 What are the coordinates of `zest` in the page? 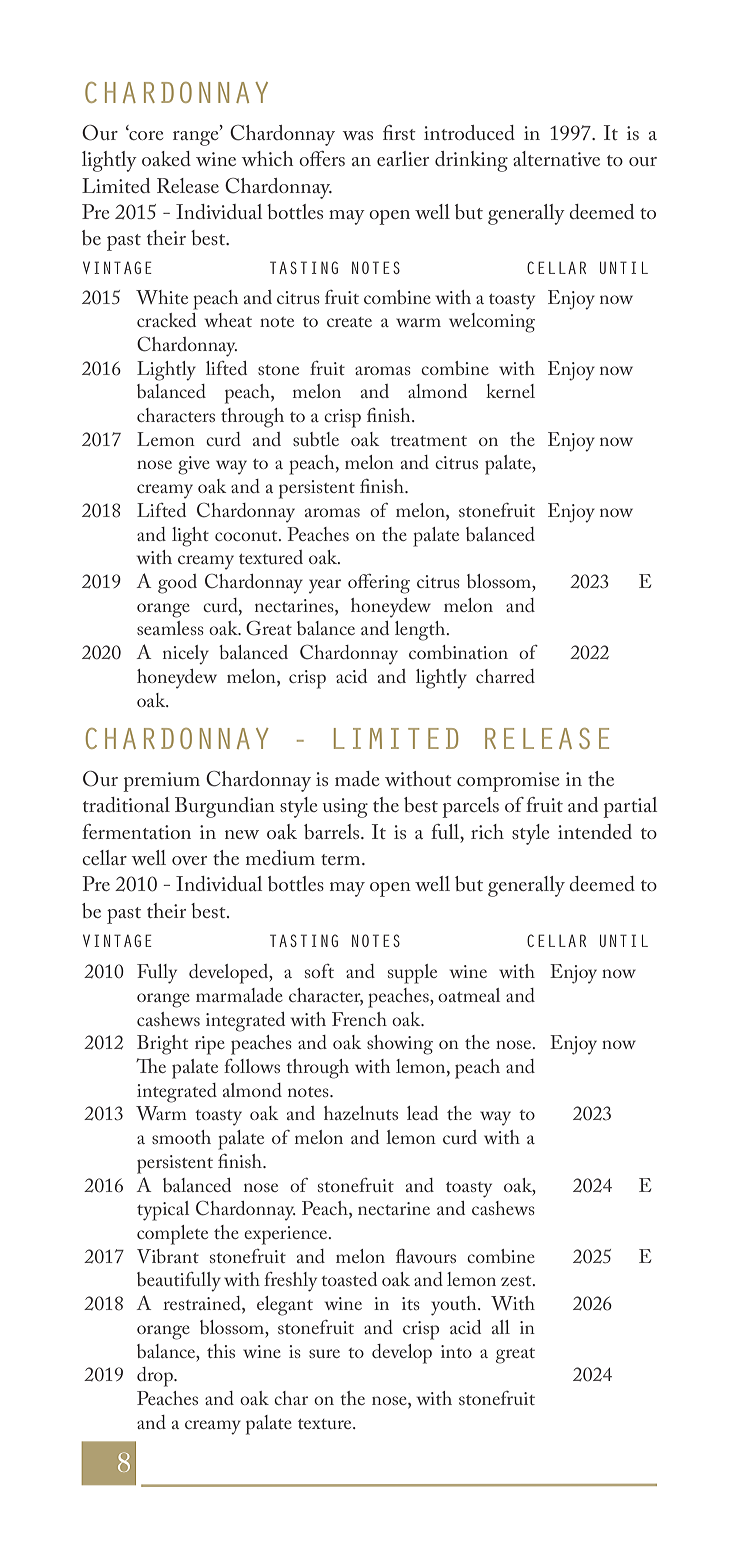 It's located at (517, 1281).
